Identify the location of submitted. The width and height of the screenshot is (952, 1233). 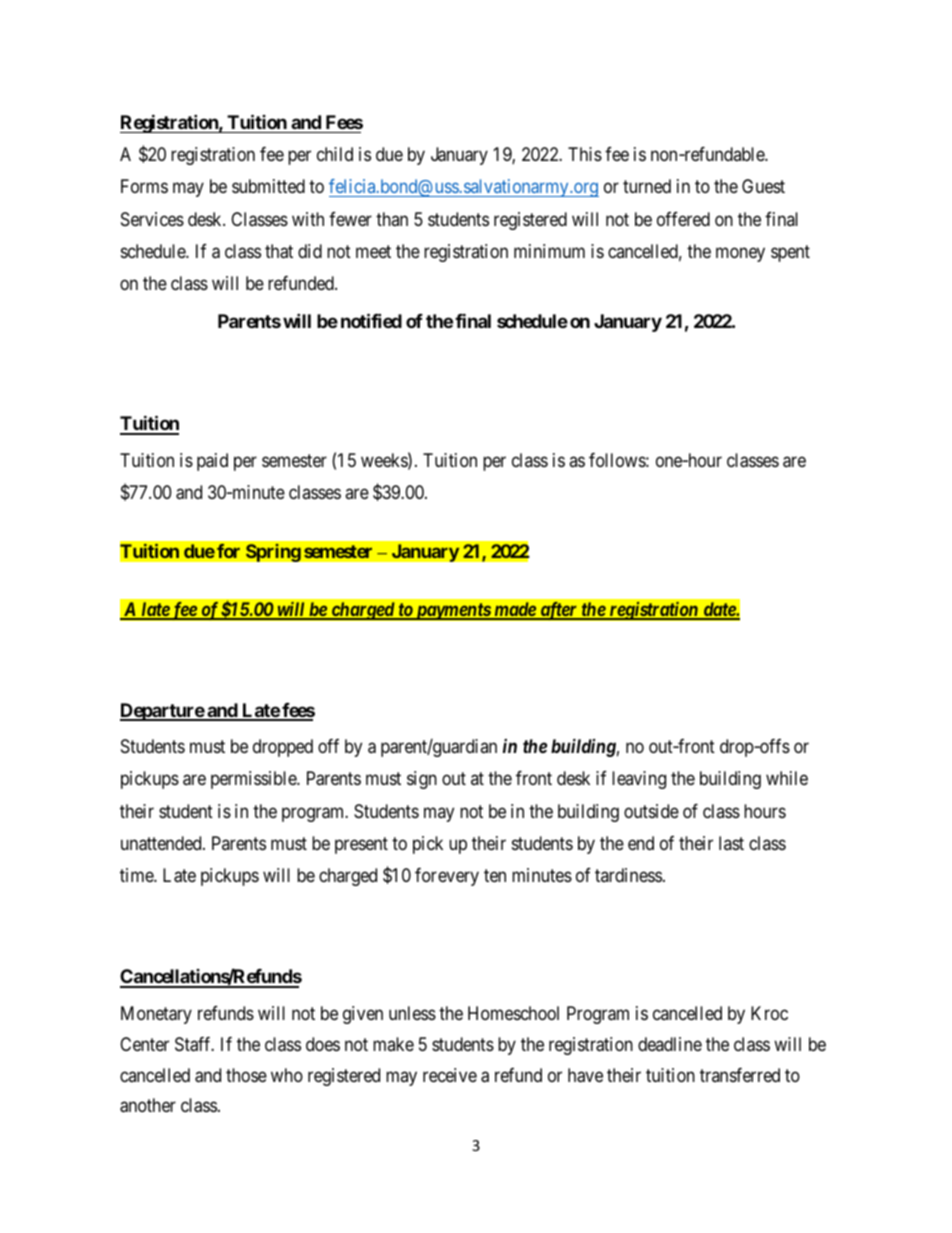
(268, 186).
